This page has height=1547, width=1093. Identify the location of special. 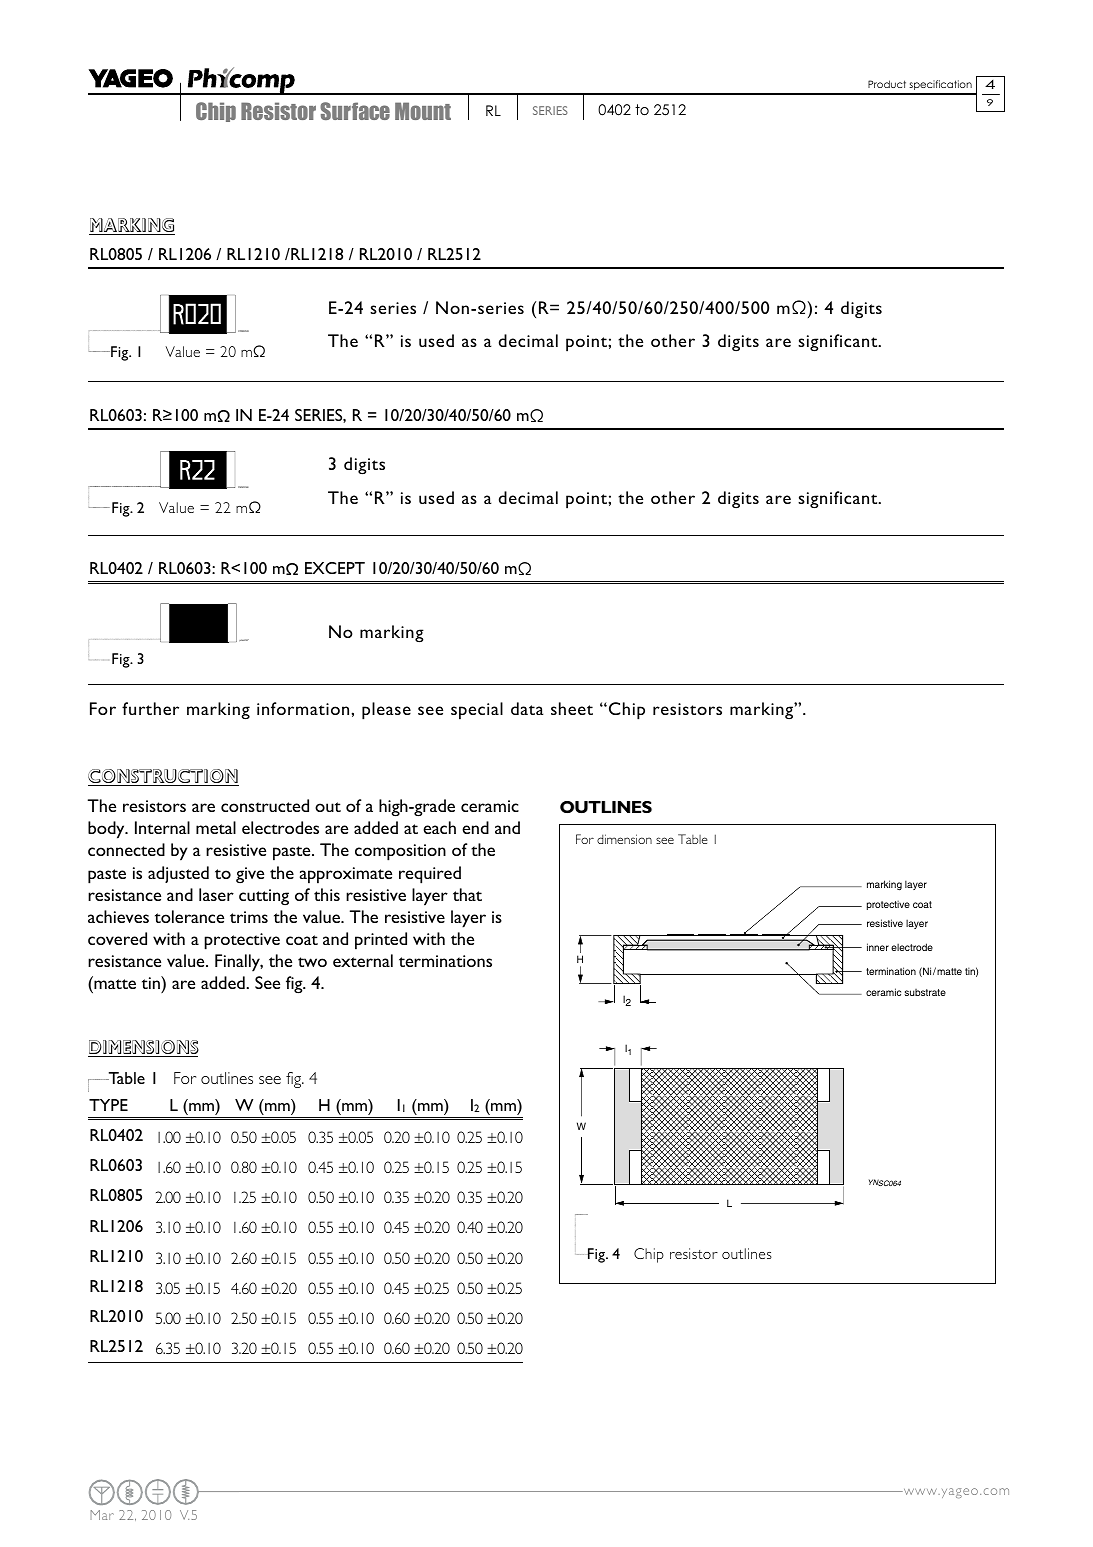
(477, 711).
